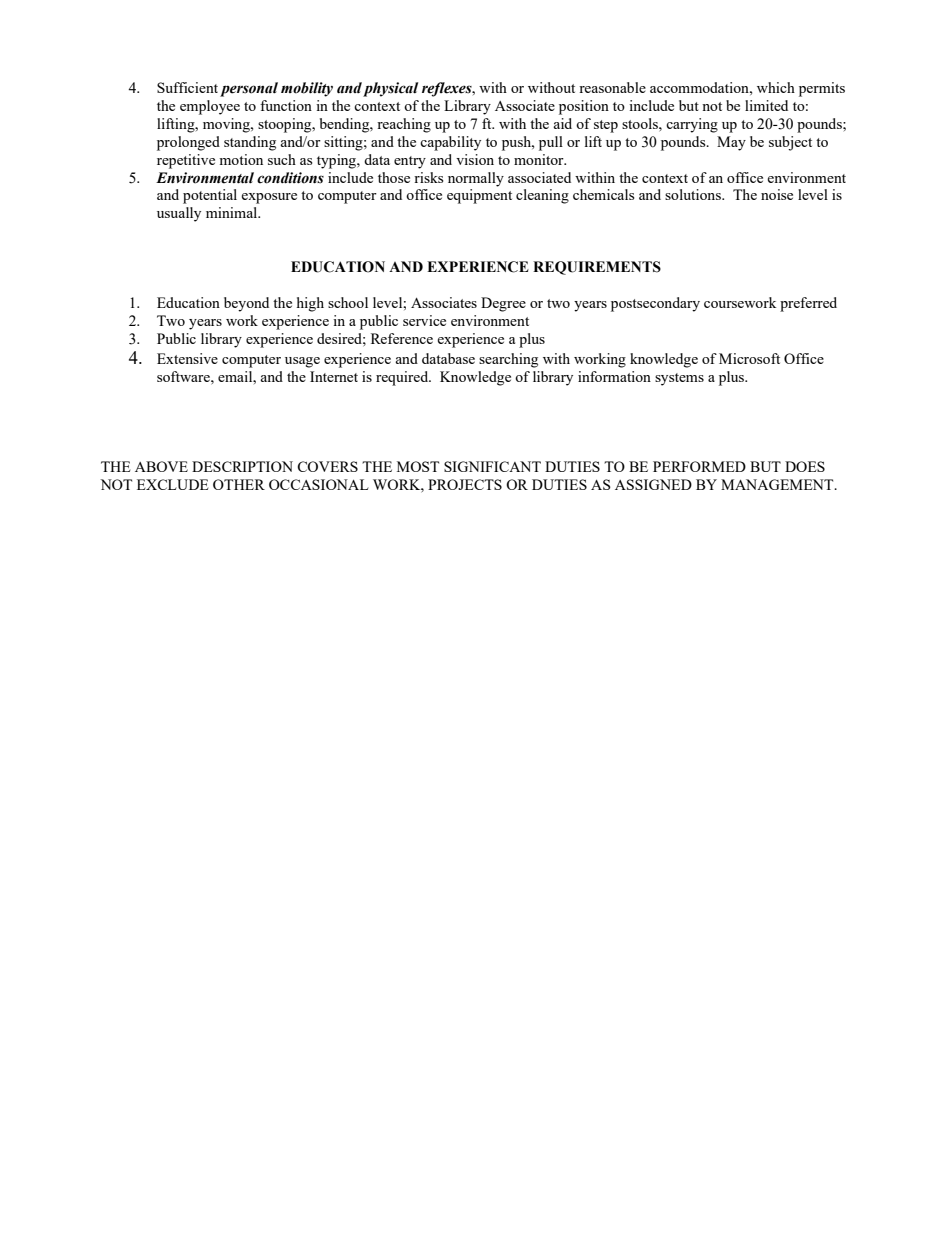 The height and width of the image is (1233, 952). What do you see at coordinates (766, 105) in the image?
I see `limited` at bounding box center [766, 105].
